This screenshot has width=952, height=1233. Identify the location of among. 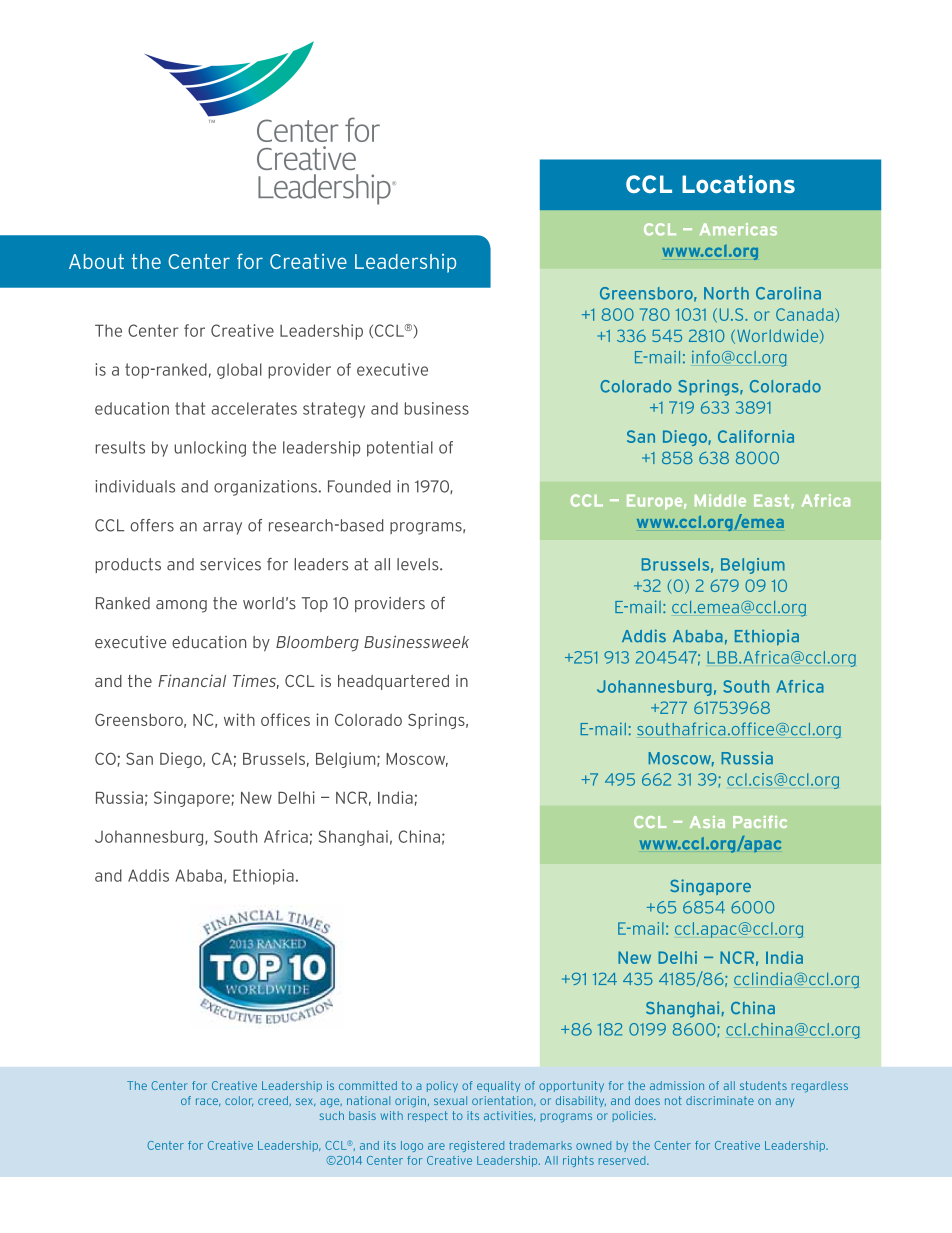
(181, 606).
